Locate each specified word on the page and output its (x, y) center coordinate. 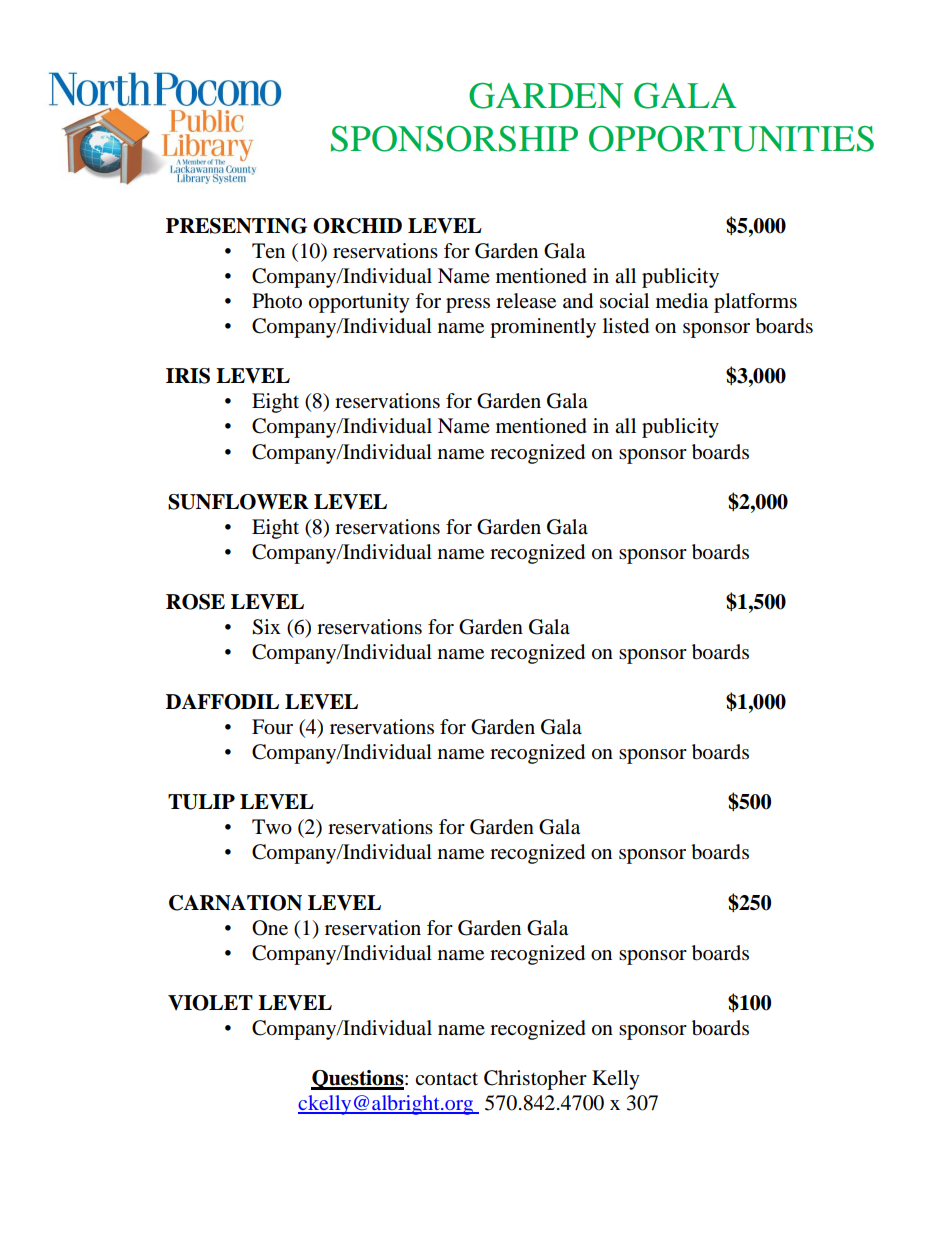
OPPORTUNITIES (731, 139)
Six (266, 627)
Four (272, 727)
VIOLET (210, 1003)
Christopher (535, 1080)
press (468, 305)
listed (626, 326)
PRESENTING (236, 226)
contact (446, 1079)
